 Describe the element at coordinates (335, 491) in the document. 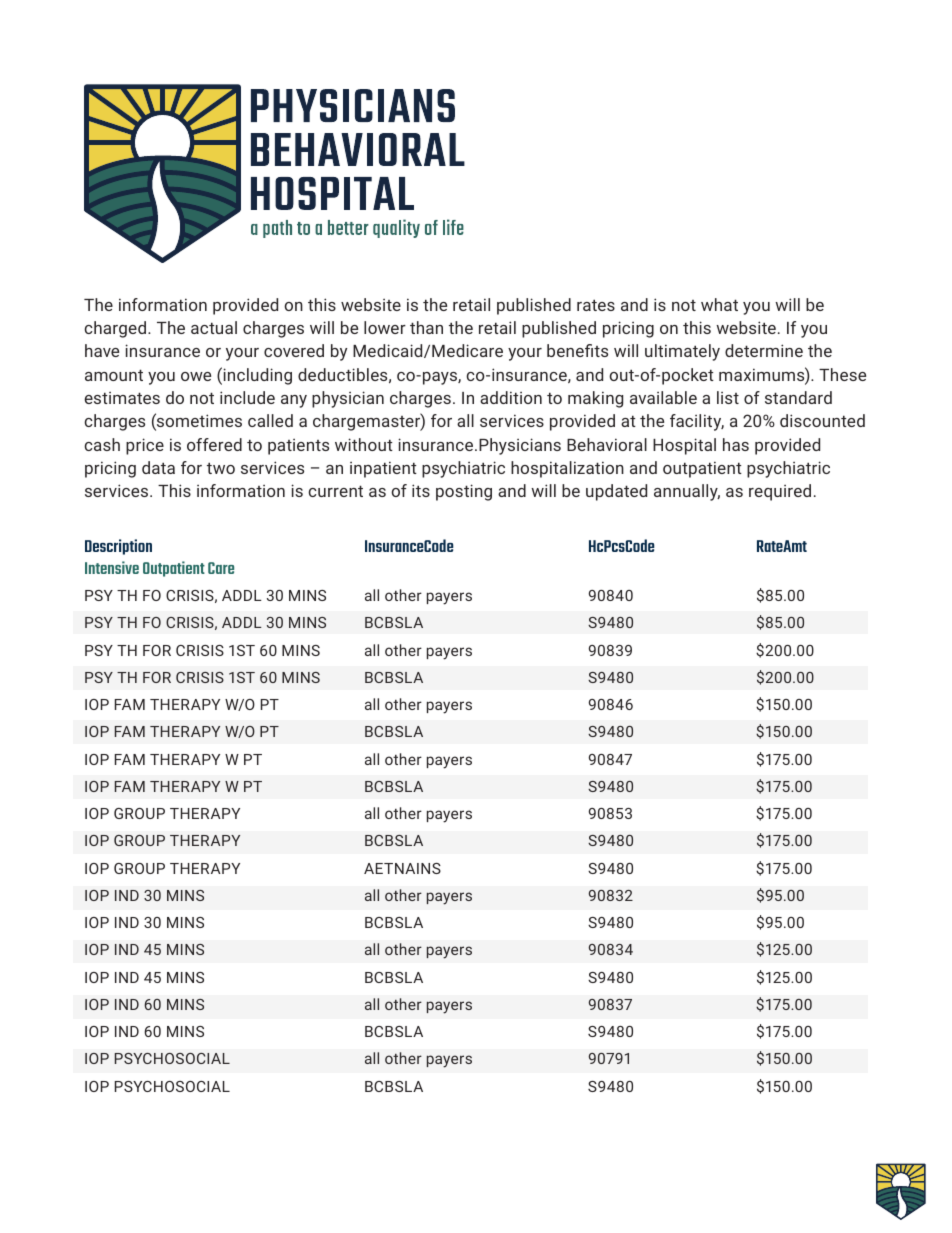

I see `current` at that location.
